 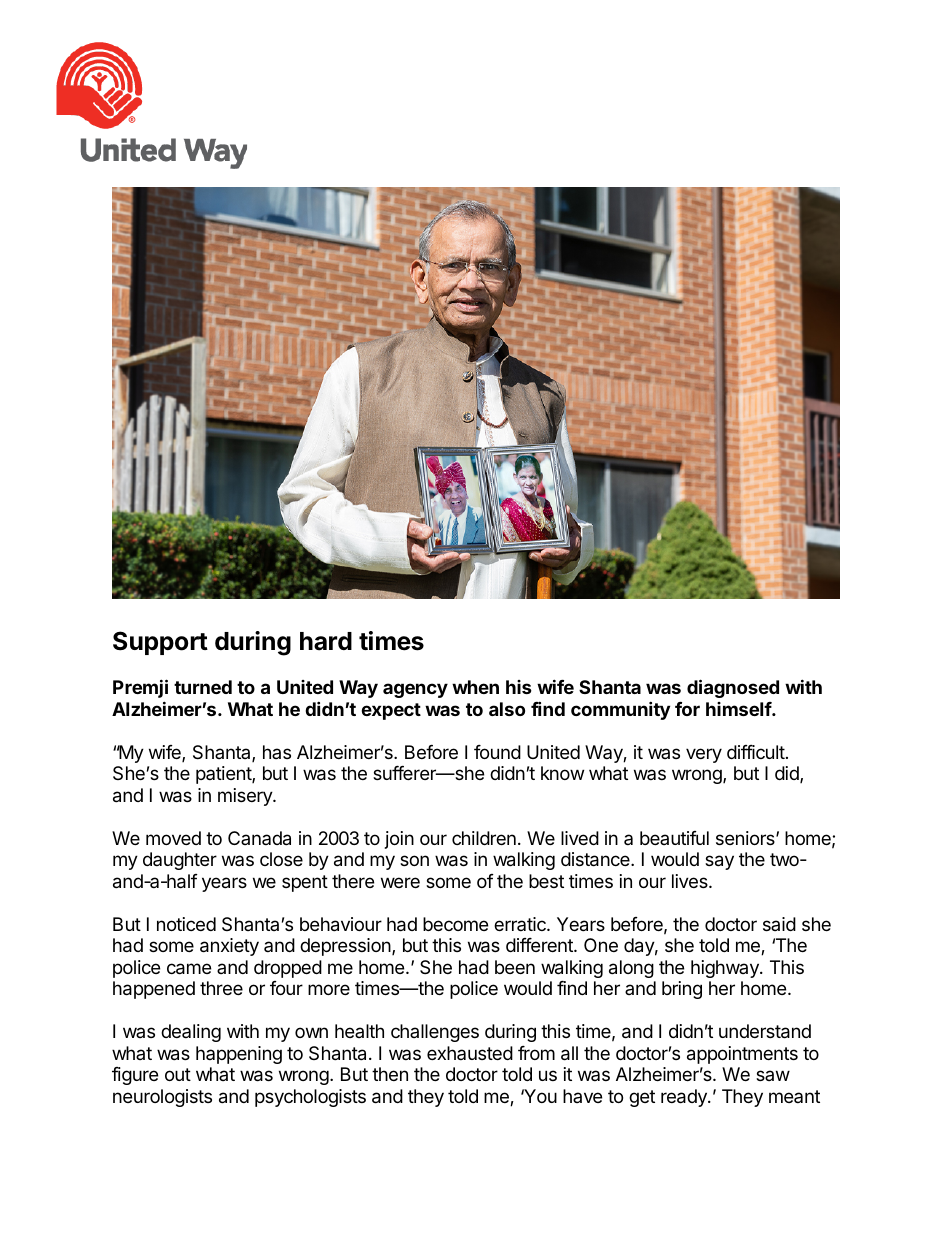 I want to click on Support, so click(x=160, y=643).
